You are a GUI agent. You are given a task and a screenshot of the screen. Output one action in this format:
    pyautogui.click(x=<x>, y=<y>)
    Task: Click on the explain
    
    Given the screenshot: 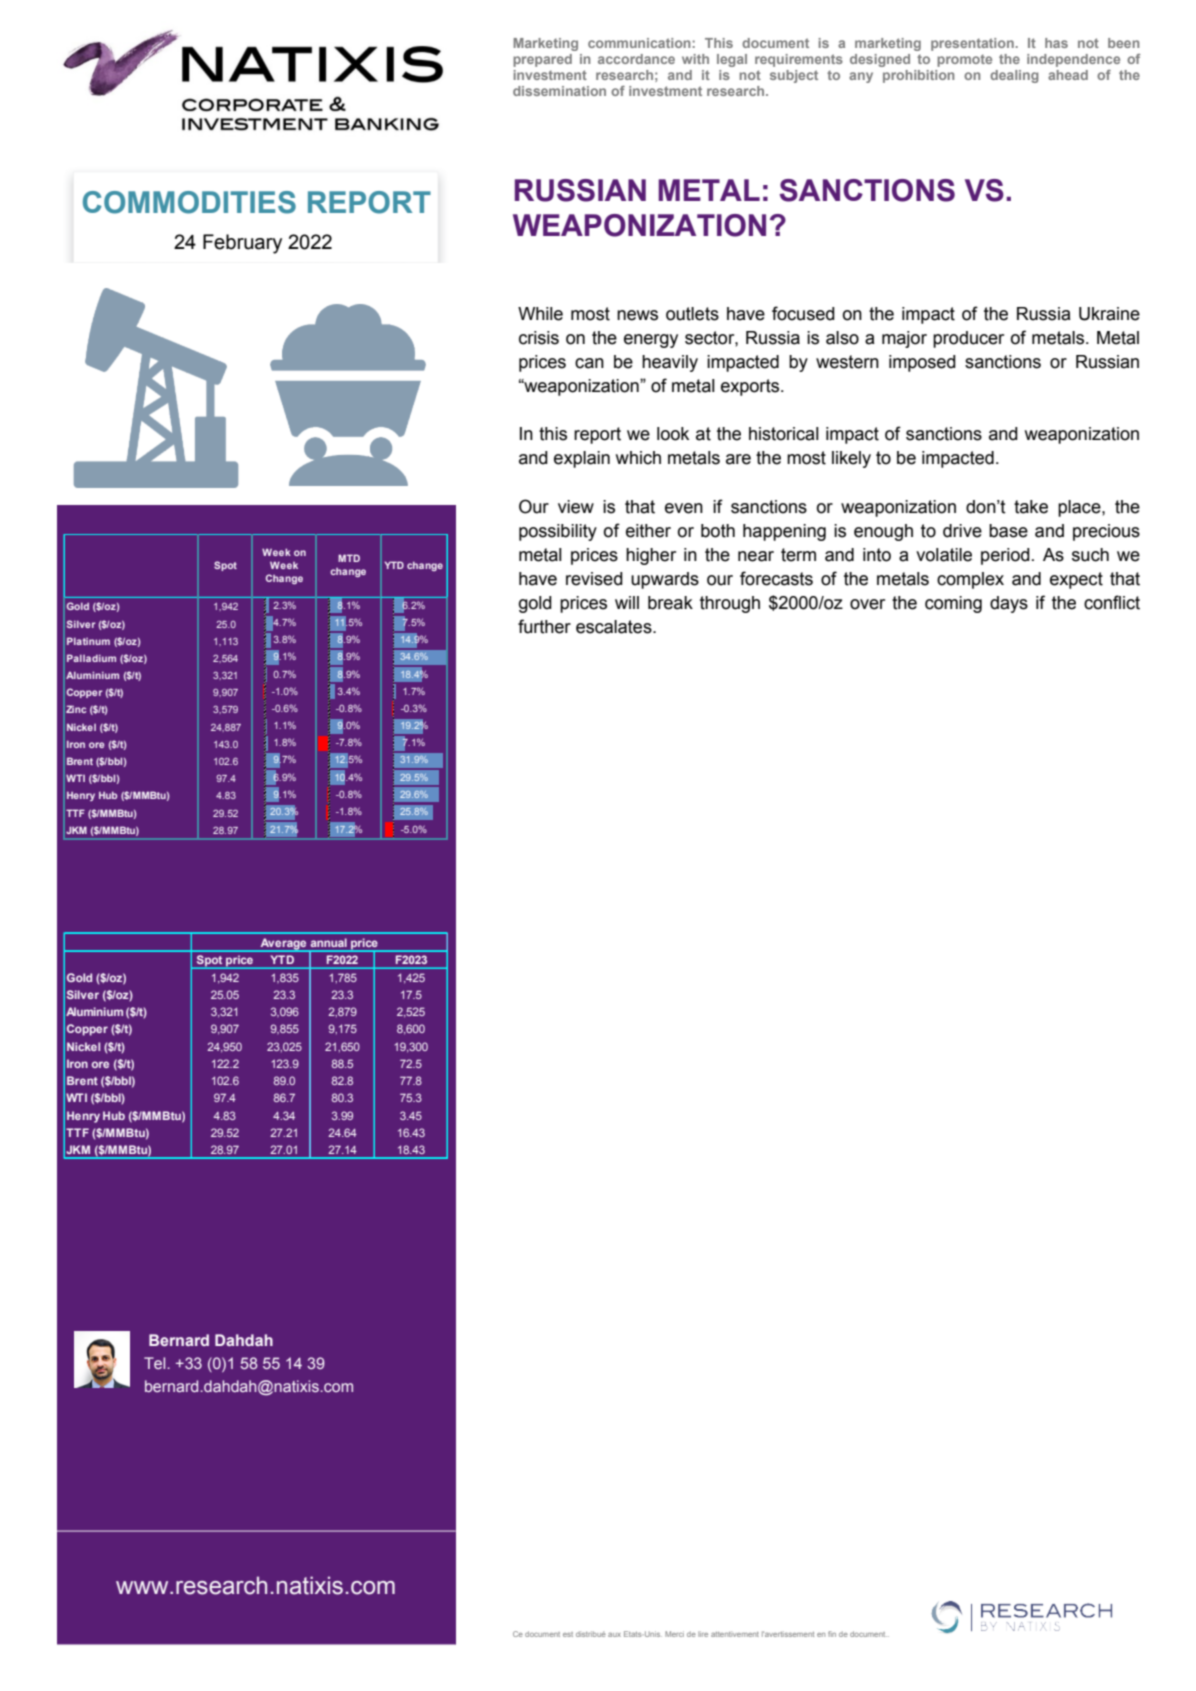 What is the action you would take?
    pyautogui.click(x=582, y=459)
